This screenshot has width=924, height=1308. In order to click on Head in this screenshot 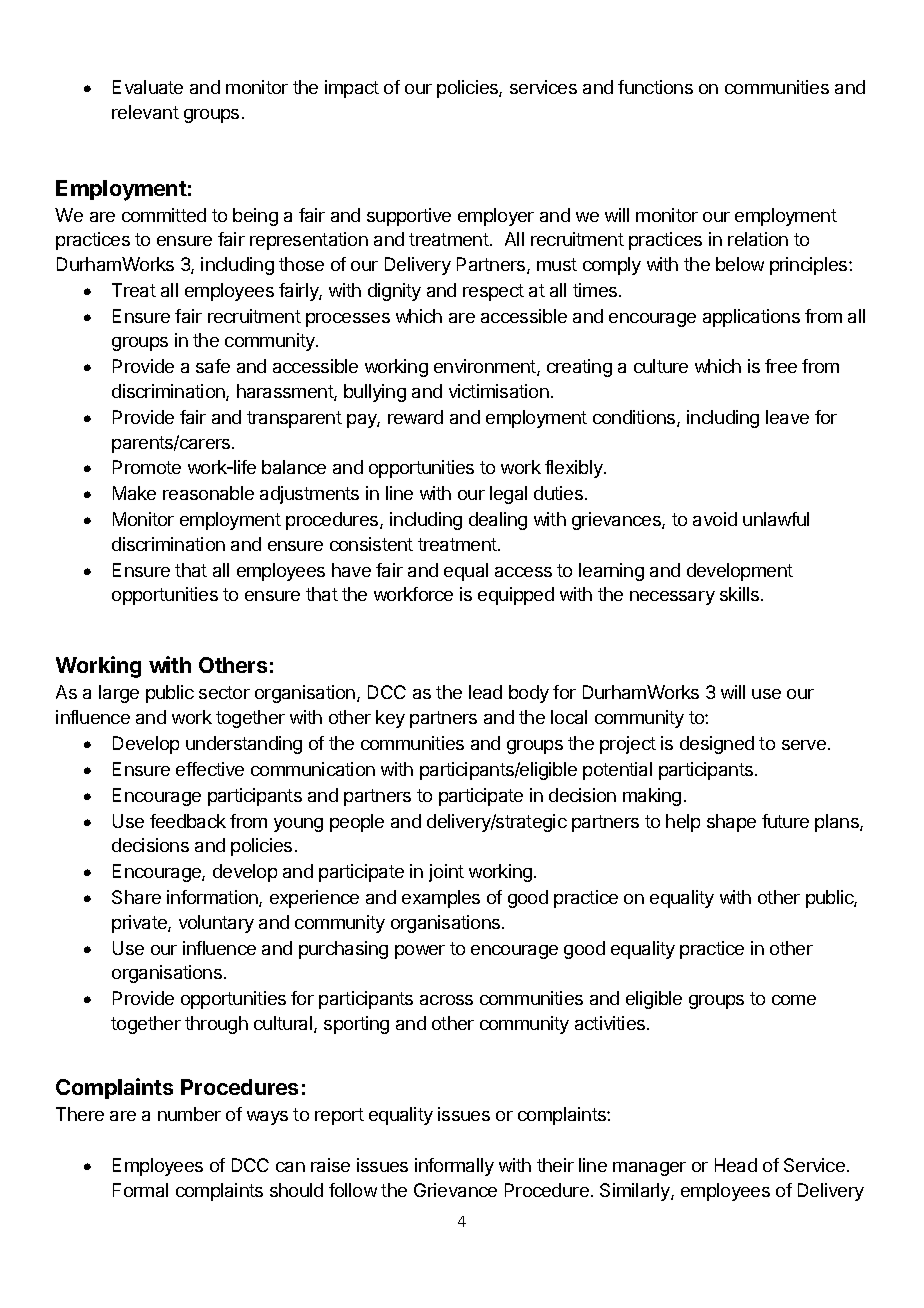, I will do `click(736, 1165)`.
